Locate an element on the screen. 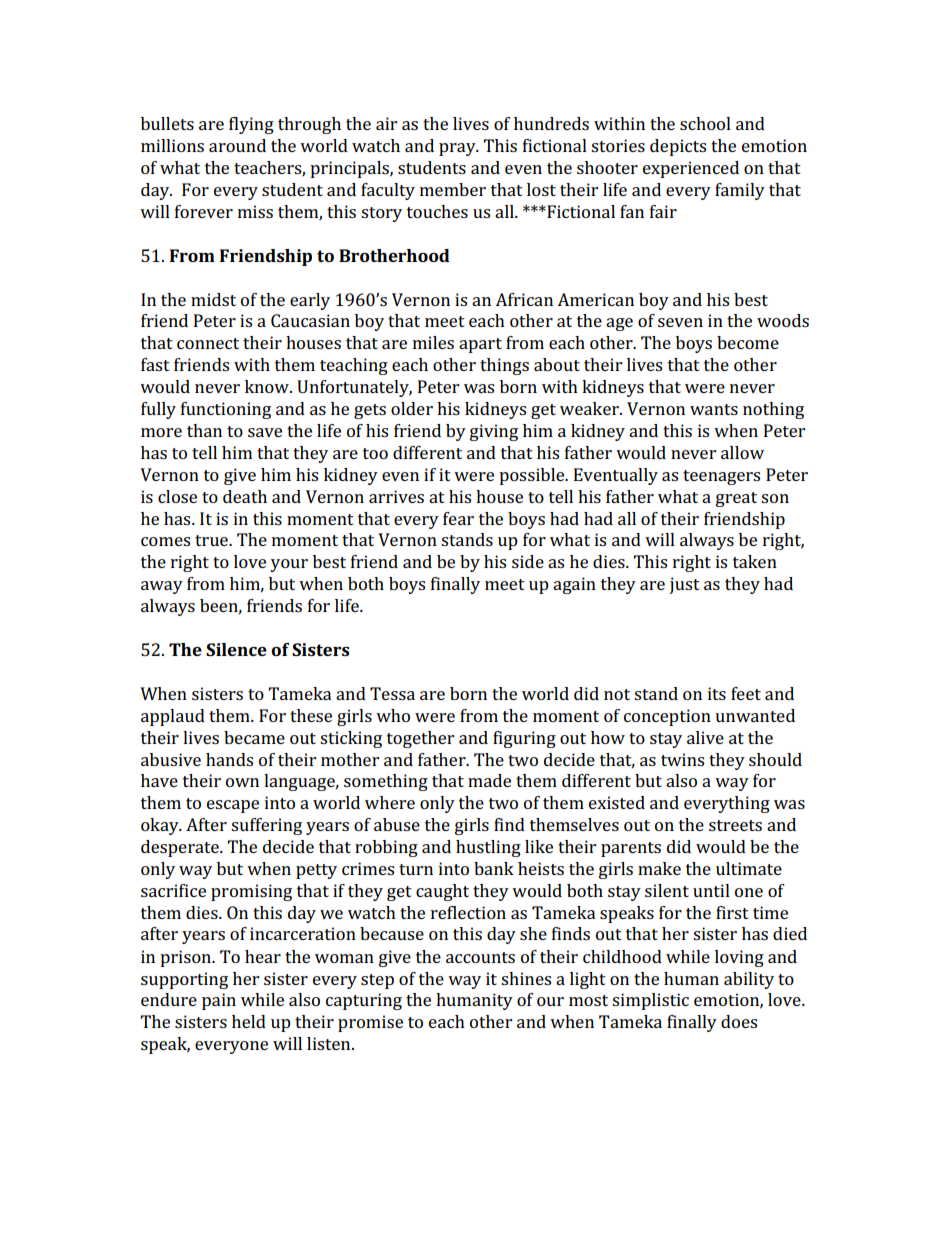 Image resolution: width=952 pixels, height=1233 pixels. streets is located at coordinates (735, 825).
